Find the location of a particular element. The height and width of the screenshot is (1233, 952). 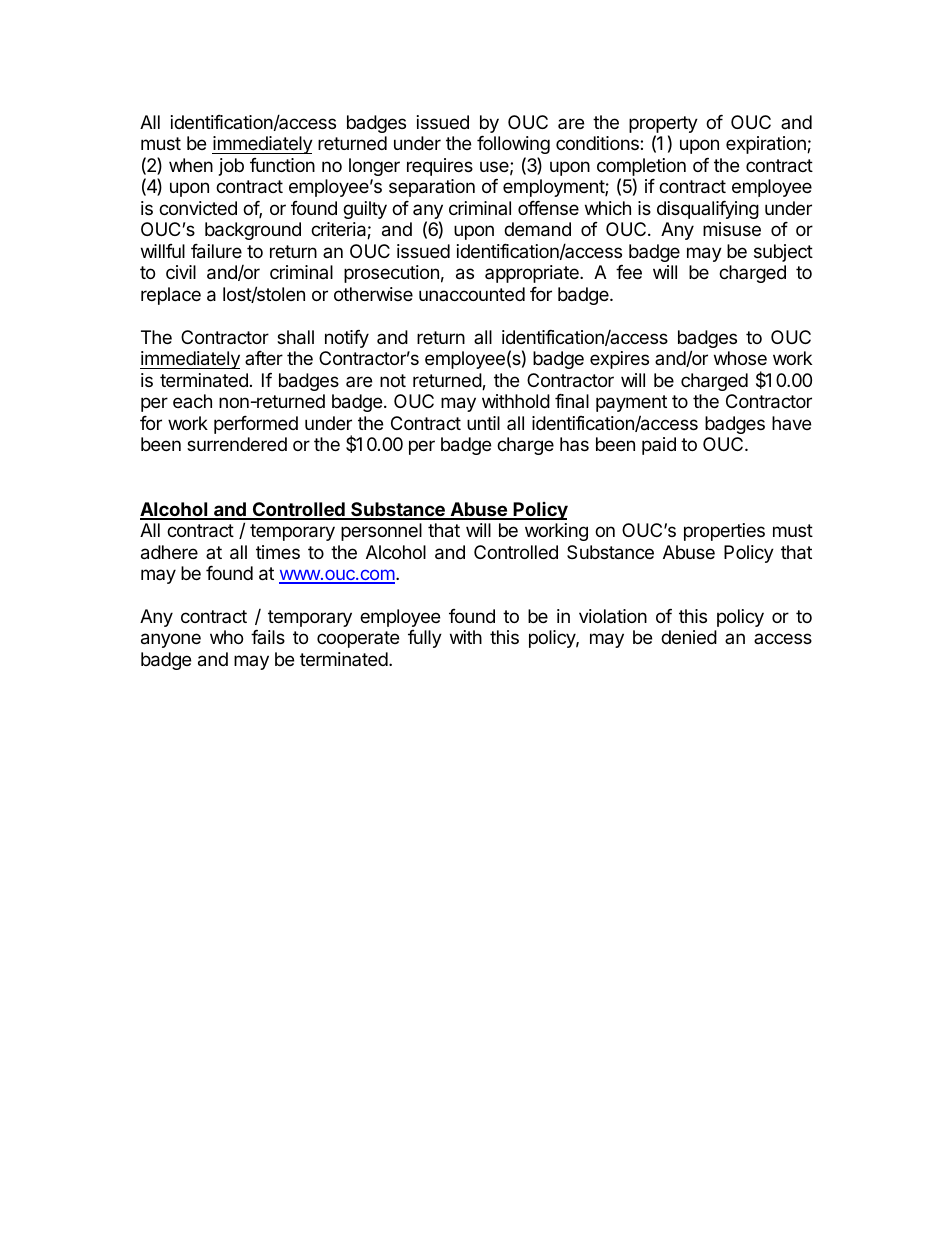

performed is located at coordinates (256, 425).
